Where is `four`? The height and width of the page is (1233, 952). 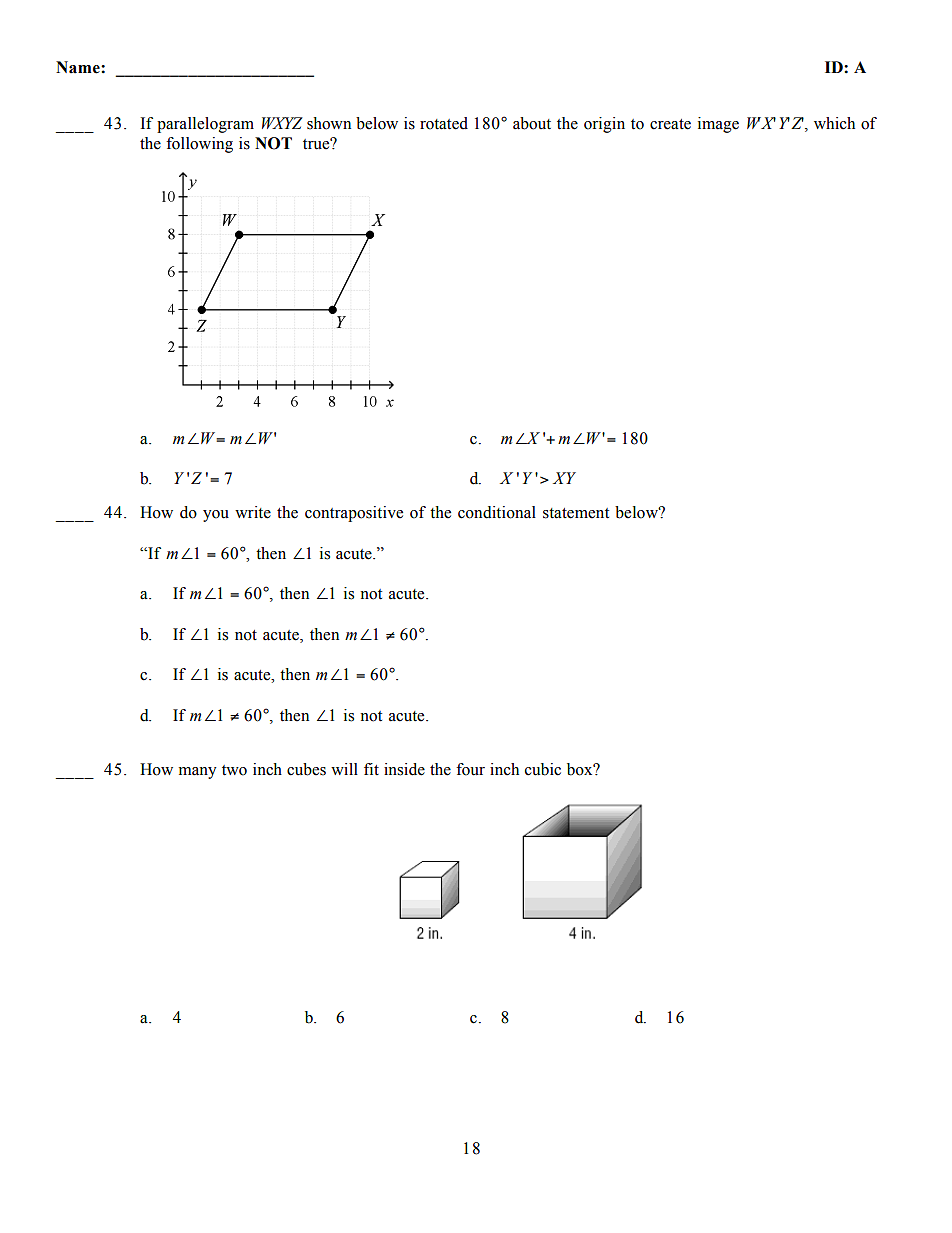 four is located at coordinates (470, 769).
